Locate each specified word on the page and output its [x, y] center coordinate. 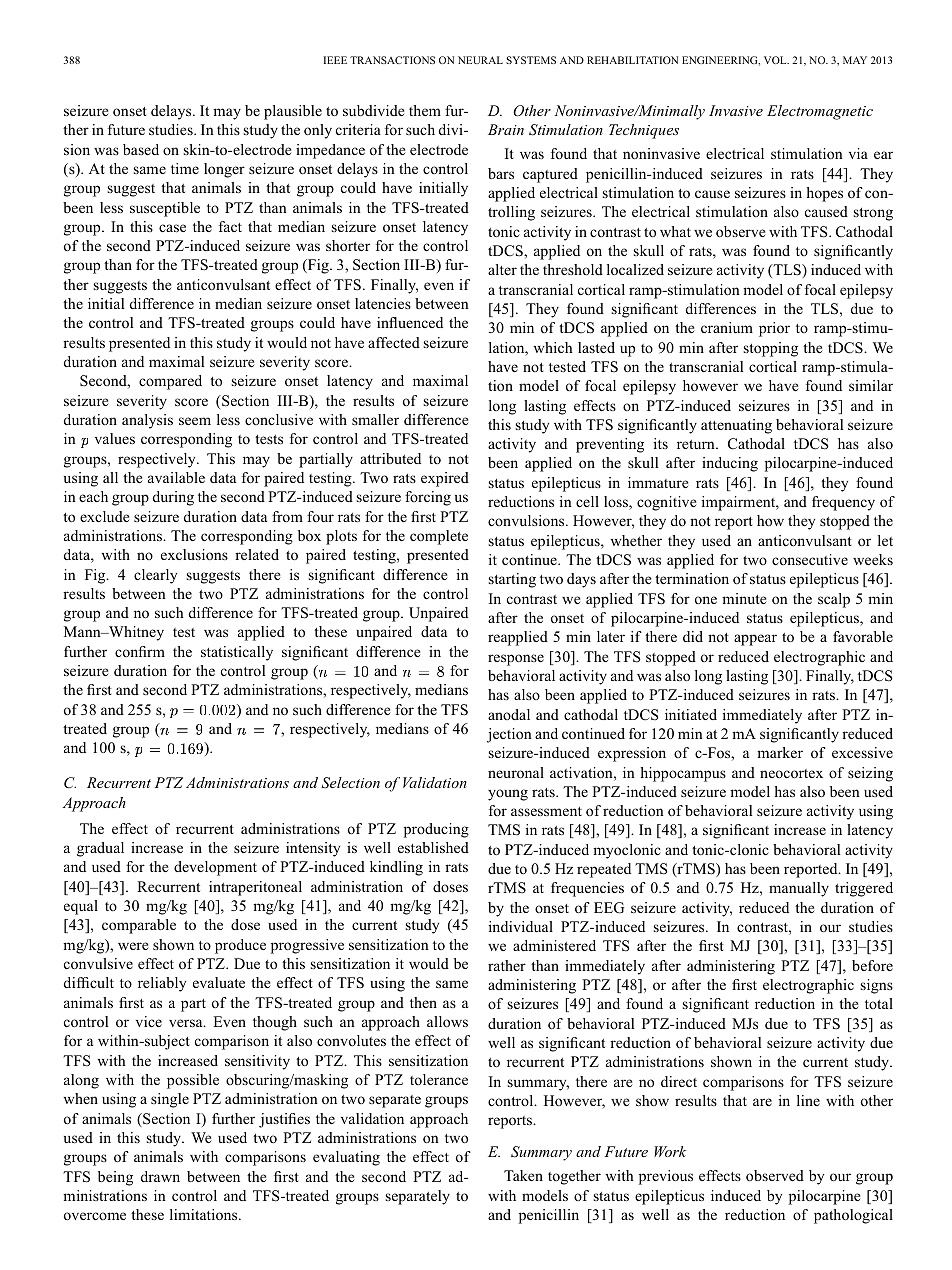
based [141, 149]
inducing [730, 464]
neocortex [791, 773]
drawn [160, 1176]
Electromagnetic [820, 112]
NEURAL [480, 60]
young [508, 795]
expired [445, 479]
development [215, 868]
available [176, 477]
